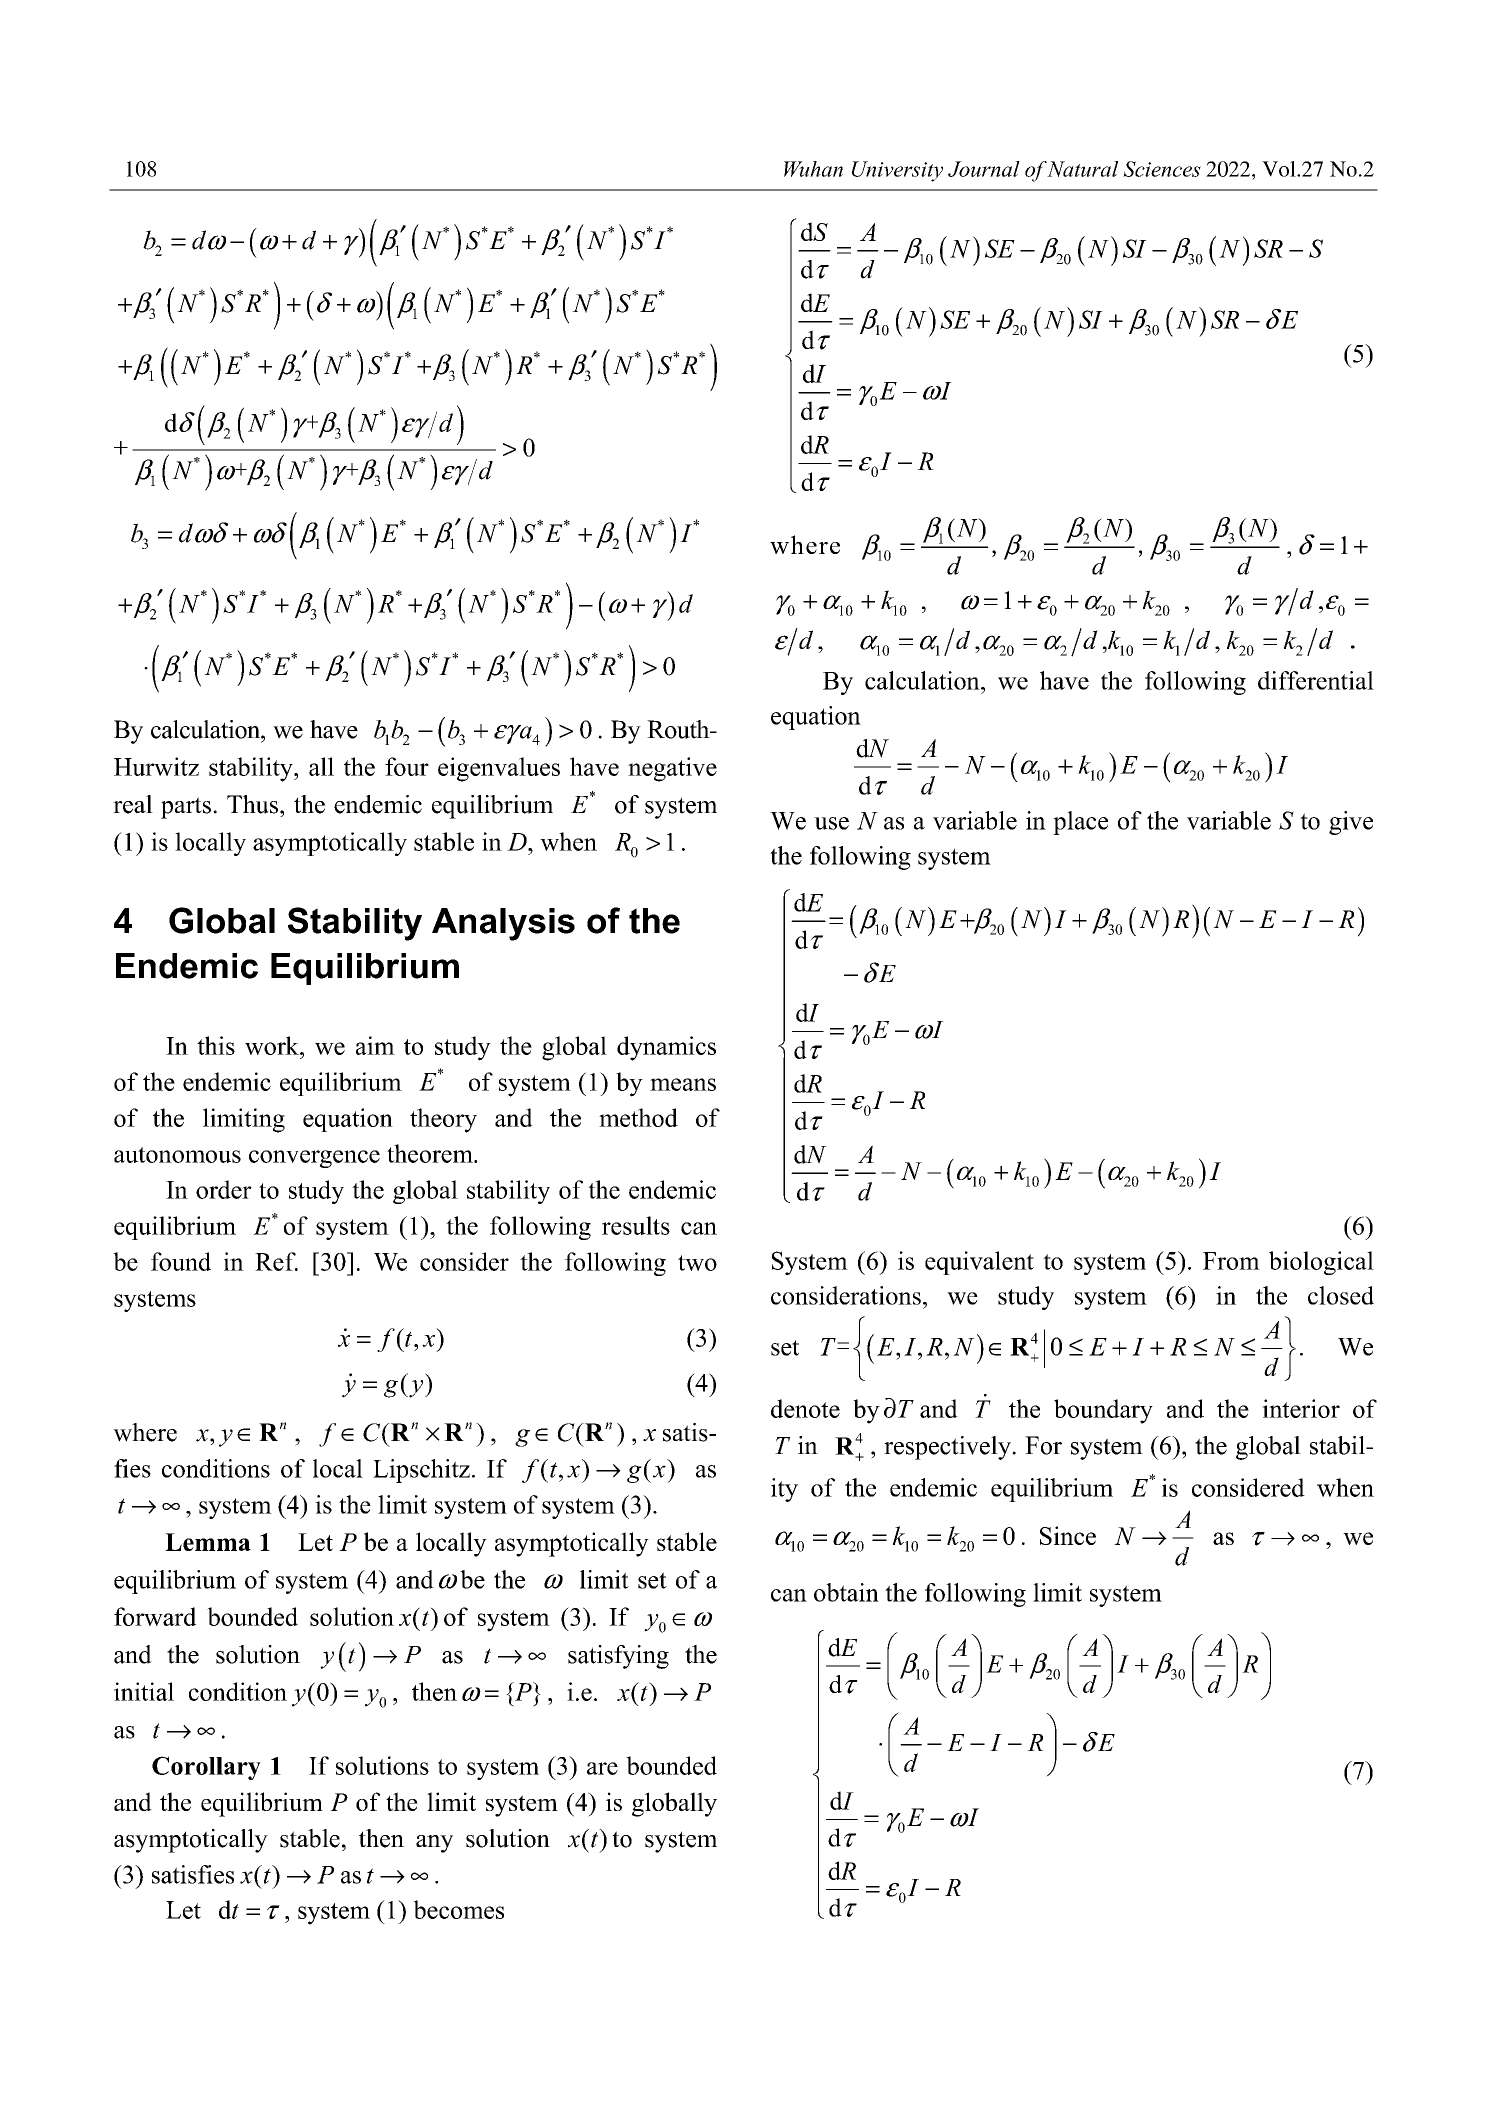  I want to click on work, so click(273, 1045).
